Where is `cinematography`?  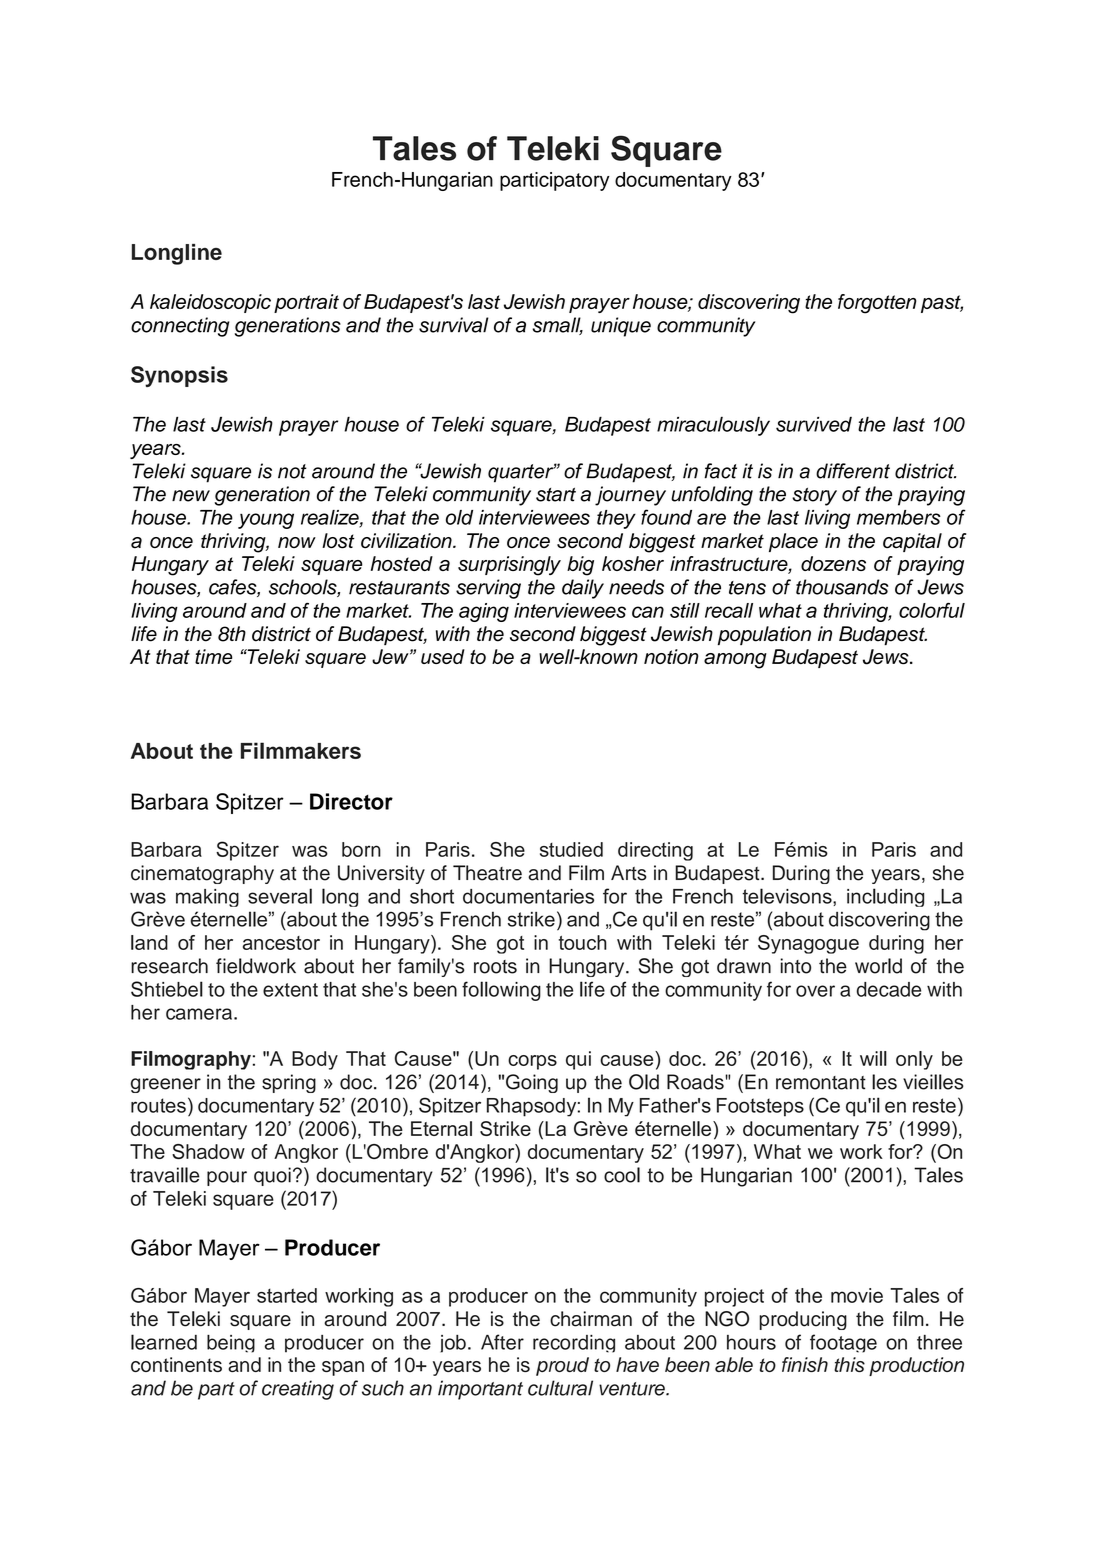 cinematography is located at coordinates (202, 874).
